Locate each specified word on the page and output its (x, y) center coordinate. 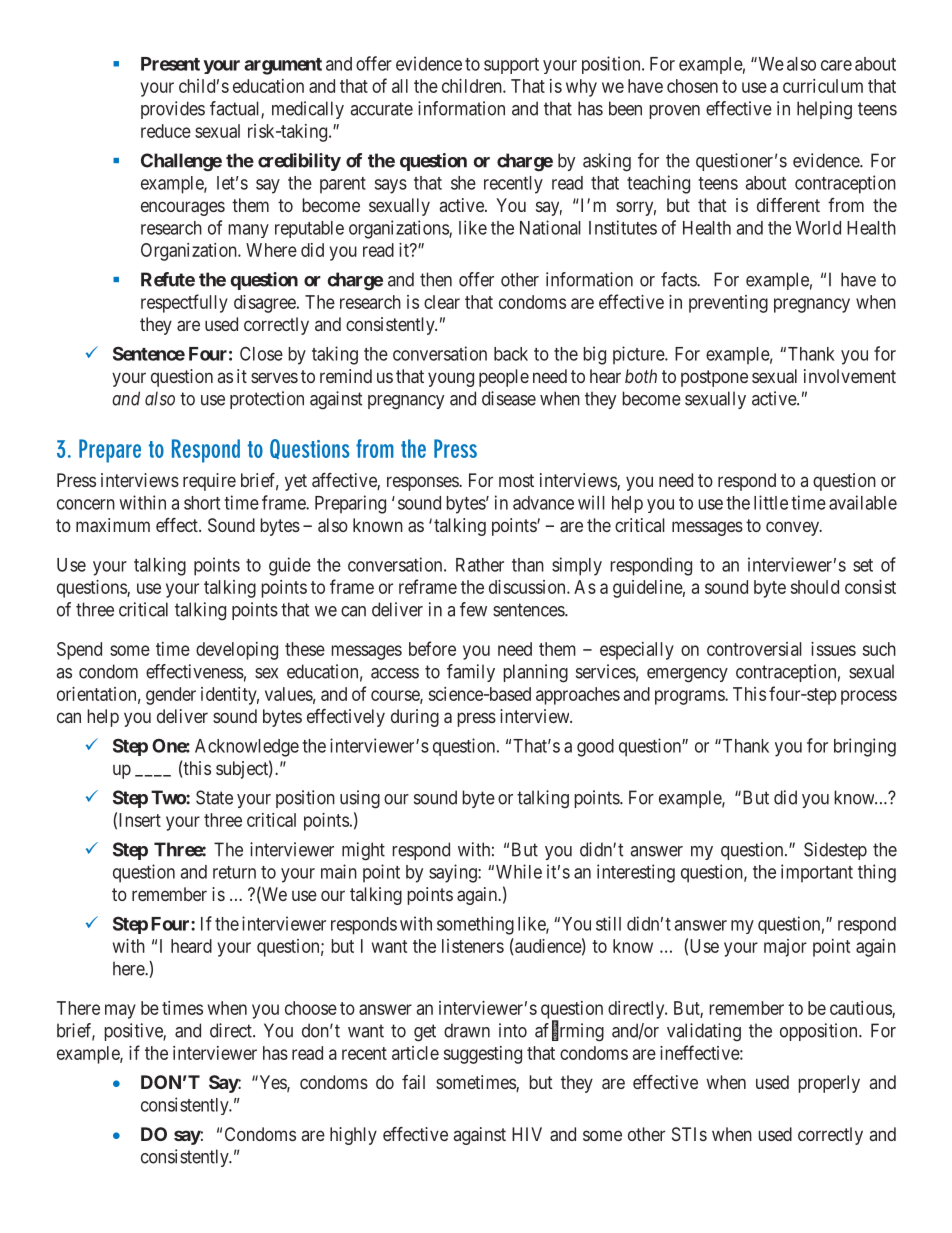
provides (173, 110)
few (473, 609)
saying (454, 873)
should (815, 587)
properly (829, 1084)
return (234, 872)
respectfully (184, 303)
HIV (527, 1134)
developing (237, 651)
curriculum (823, 86)
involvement (850, 376)
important (817, 873)
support (511, 66)
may (120, 1011)
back (511, 354)
